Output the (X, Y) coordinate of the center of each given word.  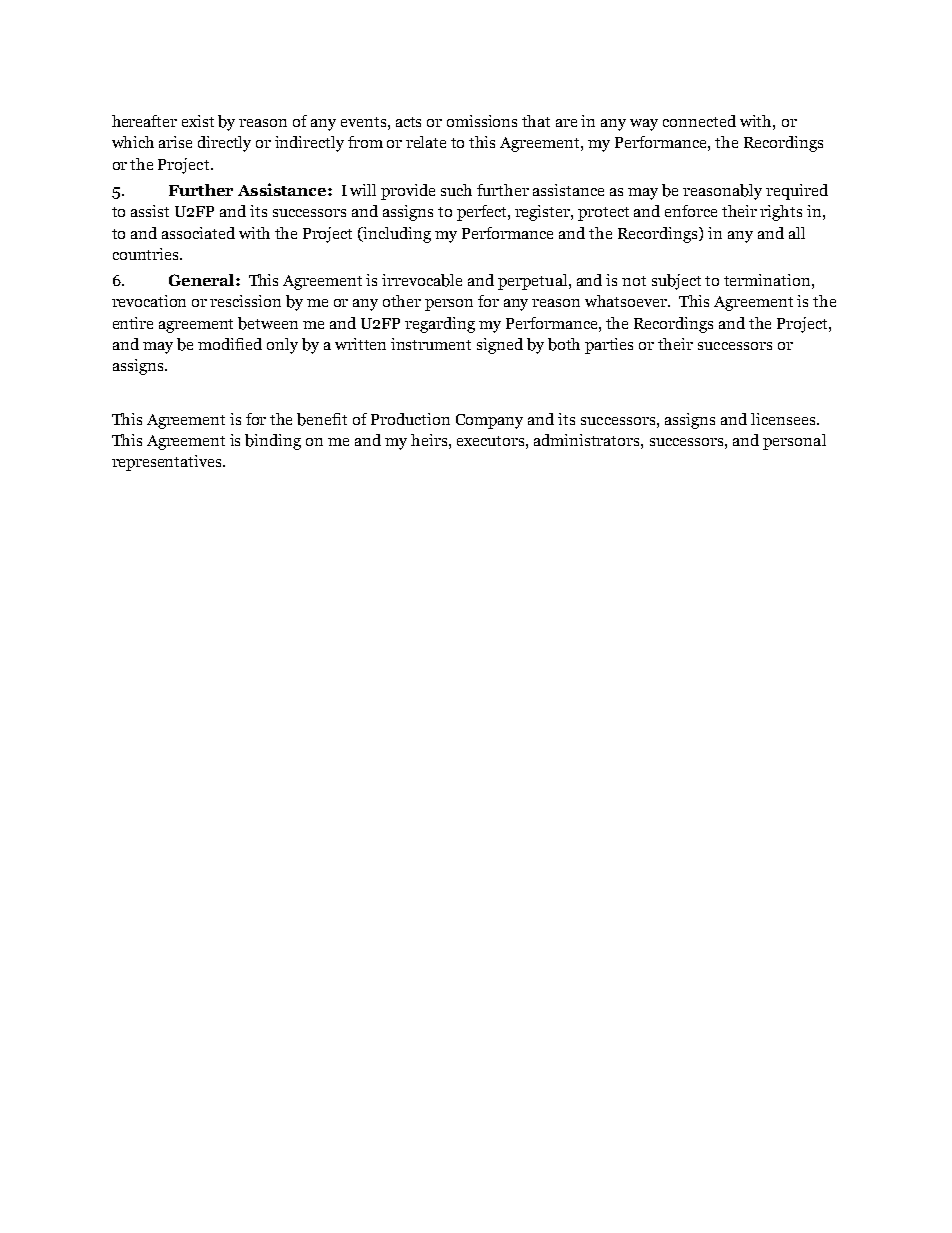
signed (500, 346)
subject (676, 282)
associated (198, 233)
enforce (691, 211)
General (203, 280)
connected (699, 121)
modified (230, 344)
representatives (168, 463)
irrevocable (422, 280)
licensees (784, 419)
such (456, 190)
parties (609, 346)
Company (489, 421)
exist (198, 121)
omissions (482, 121)
